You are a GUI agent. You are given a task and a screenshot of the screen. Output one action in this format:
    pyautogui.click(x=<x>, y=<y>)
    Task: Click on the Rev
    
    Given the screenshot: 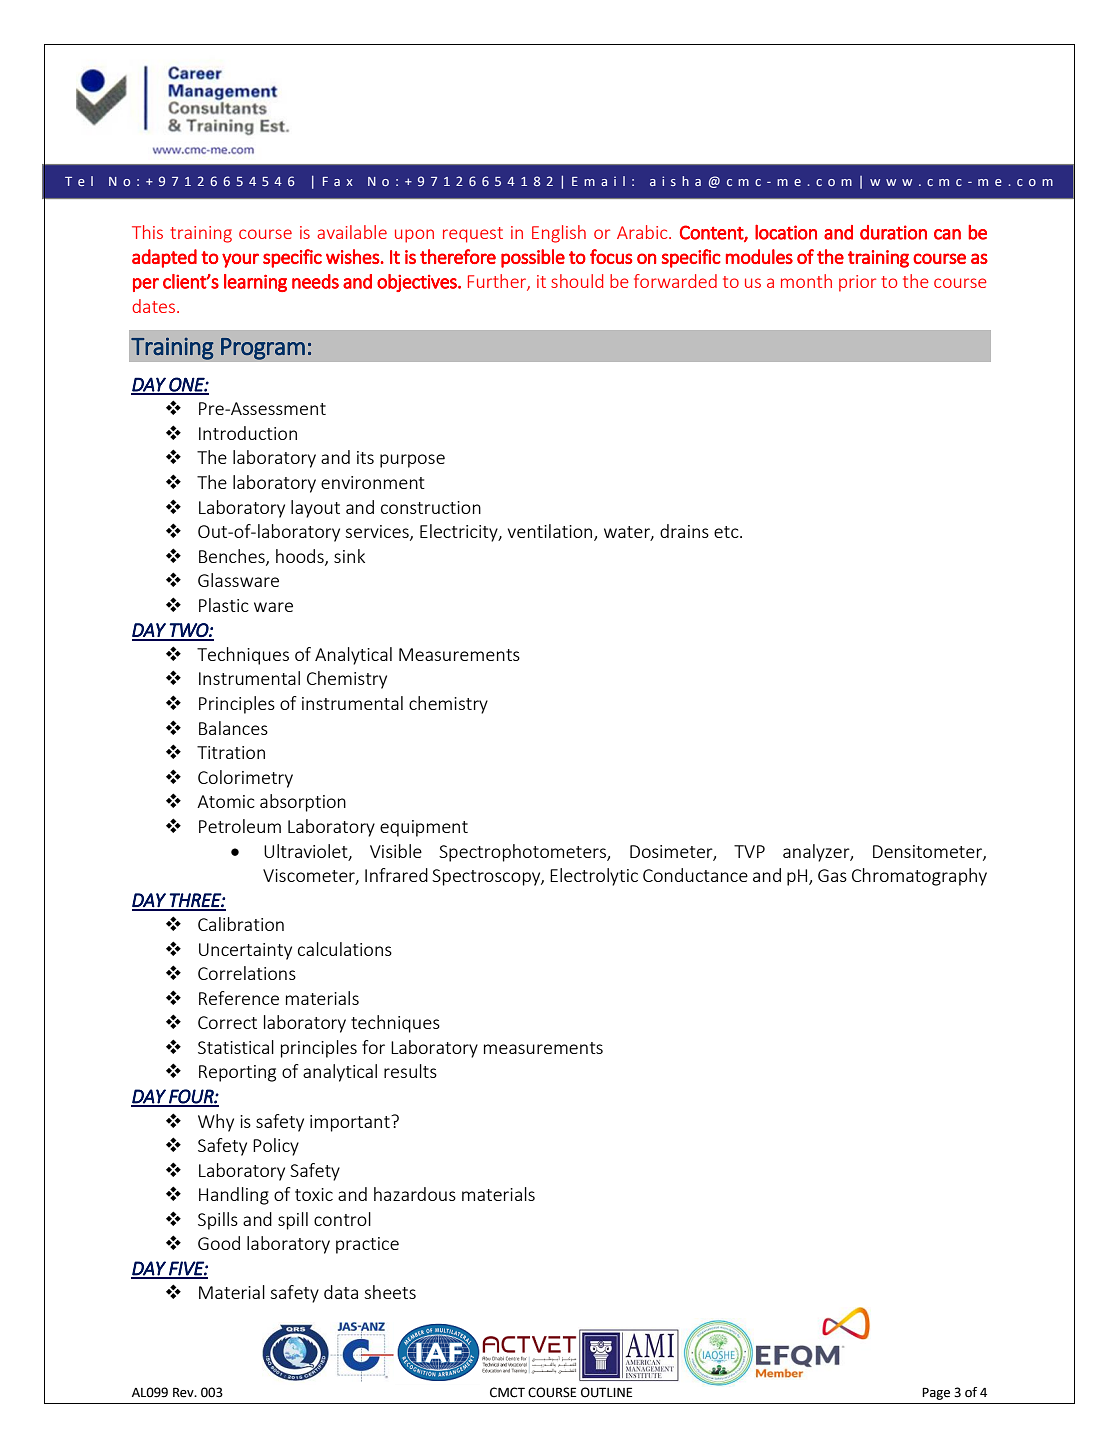 What is the action you would take?
    pyautogui.click(x=184, y=1392)
